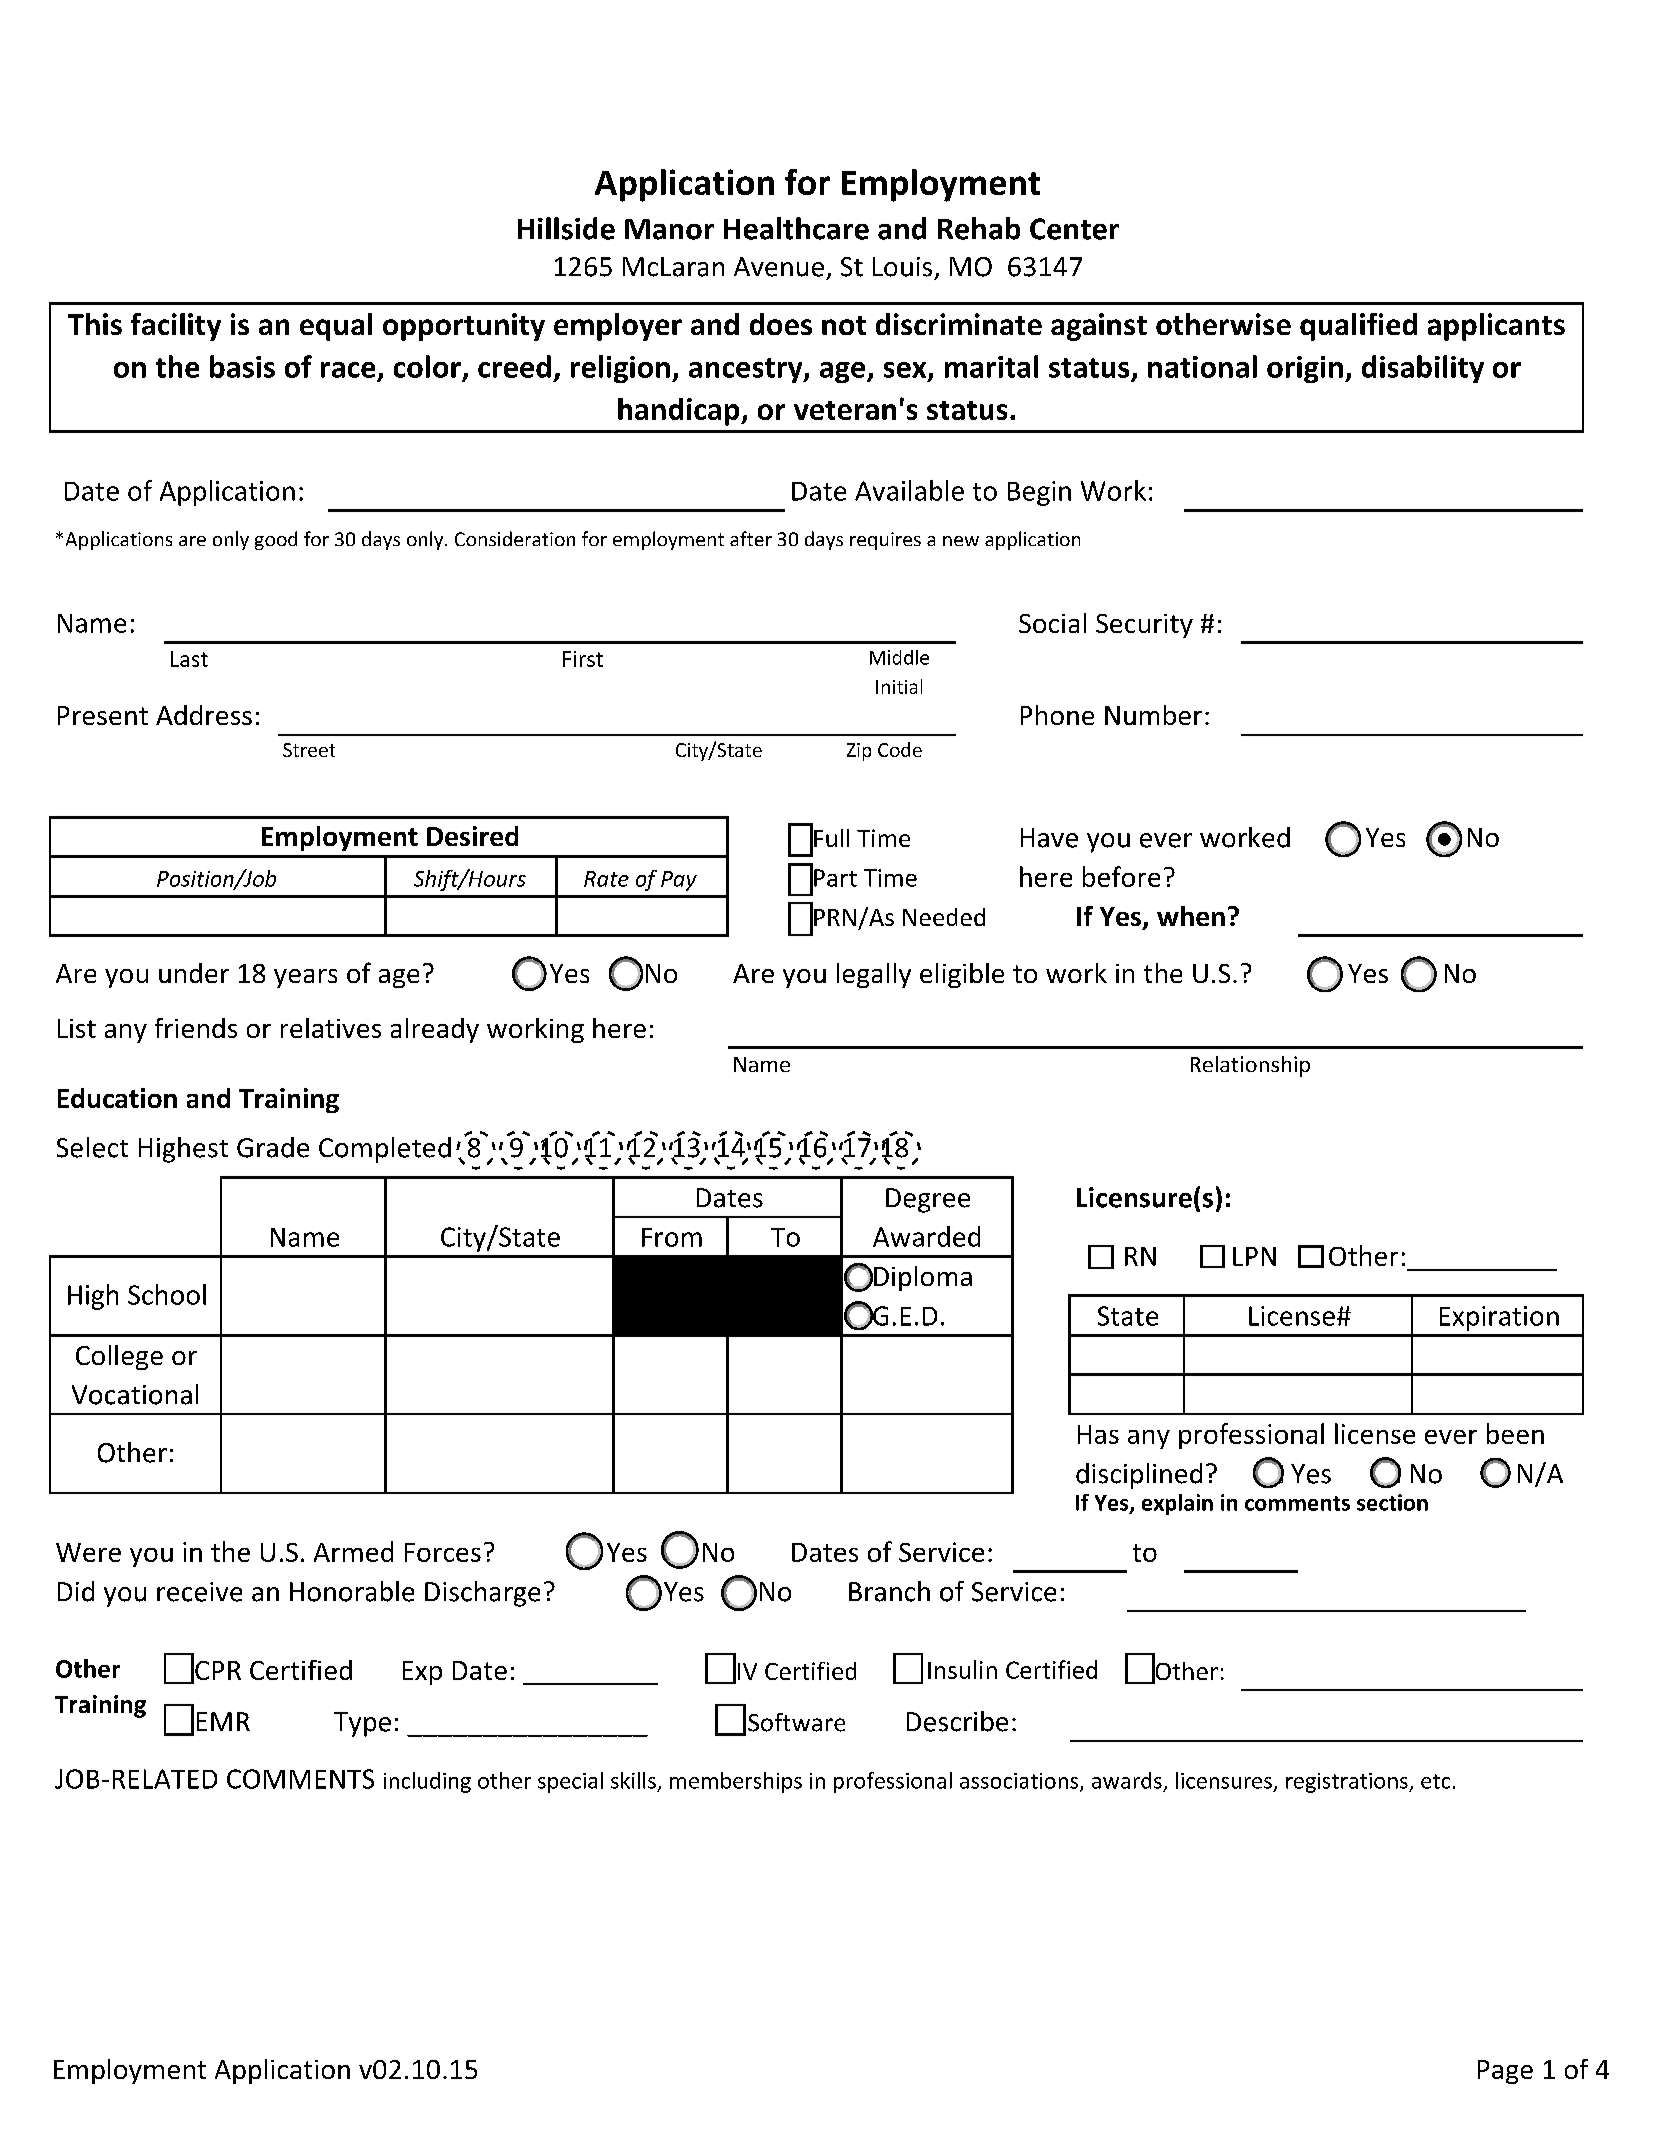 This page has width=1662, height=2151. What do you see at coordinates (427, 1782) in the page?
I see `including` at bounding box center [427, 1782].
